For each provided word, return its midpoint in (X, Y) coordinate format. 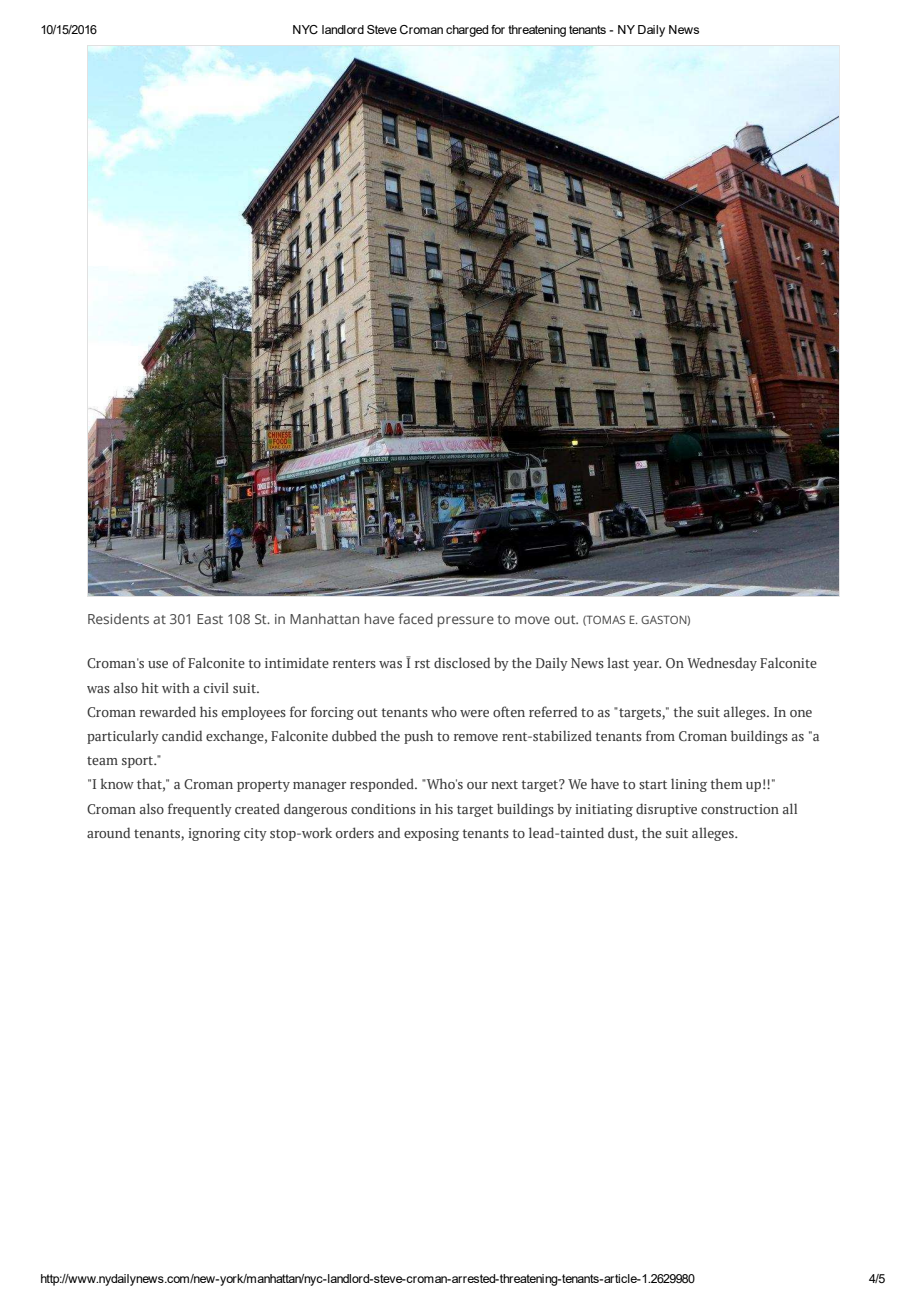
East (210, 619)
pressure (466, 621)
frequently (200, 810)
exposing (431, 834)
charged (467, 31)
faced (415, 618)
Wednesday (722, 664)
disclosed (462, 662)
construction (740, 809)
